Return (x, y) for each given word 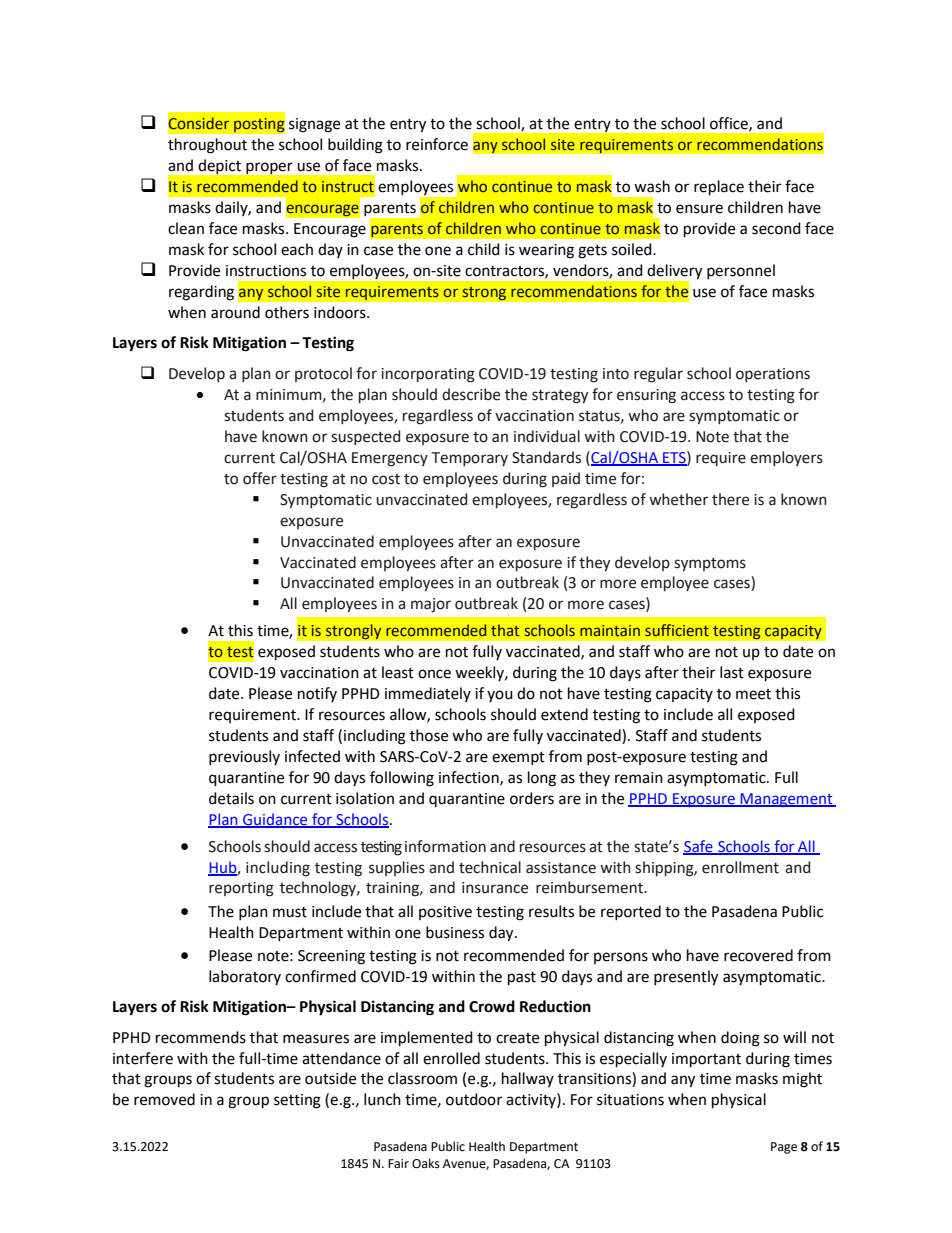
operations (773, 375)
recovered (758, 955)
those (429, 735)
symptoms (710, 564)
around (235, 312)
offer (260, 478)
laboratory (245, 977)
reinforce (437, 144)
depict (220, 166)
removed (164, 1099)
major (431, 605)
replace (719, 188)
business (455, 932)
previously (244, 757)
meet (753, 694)
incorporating (428, 375)
